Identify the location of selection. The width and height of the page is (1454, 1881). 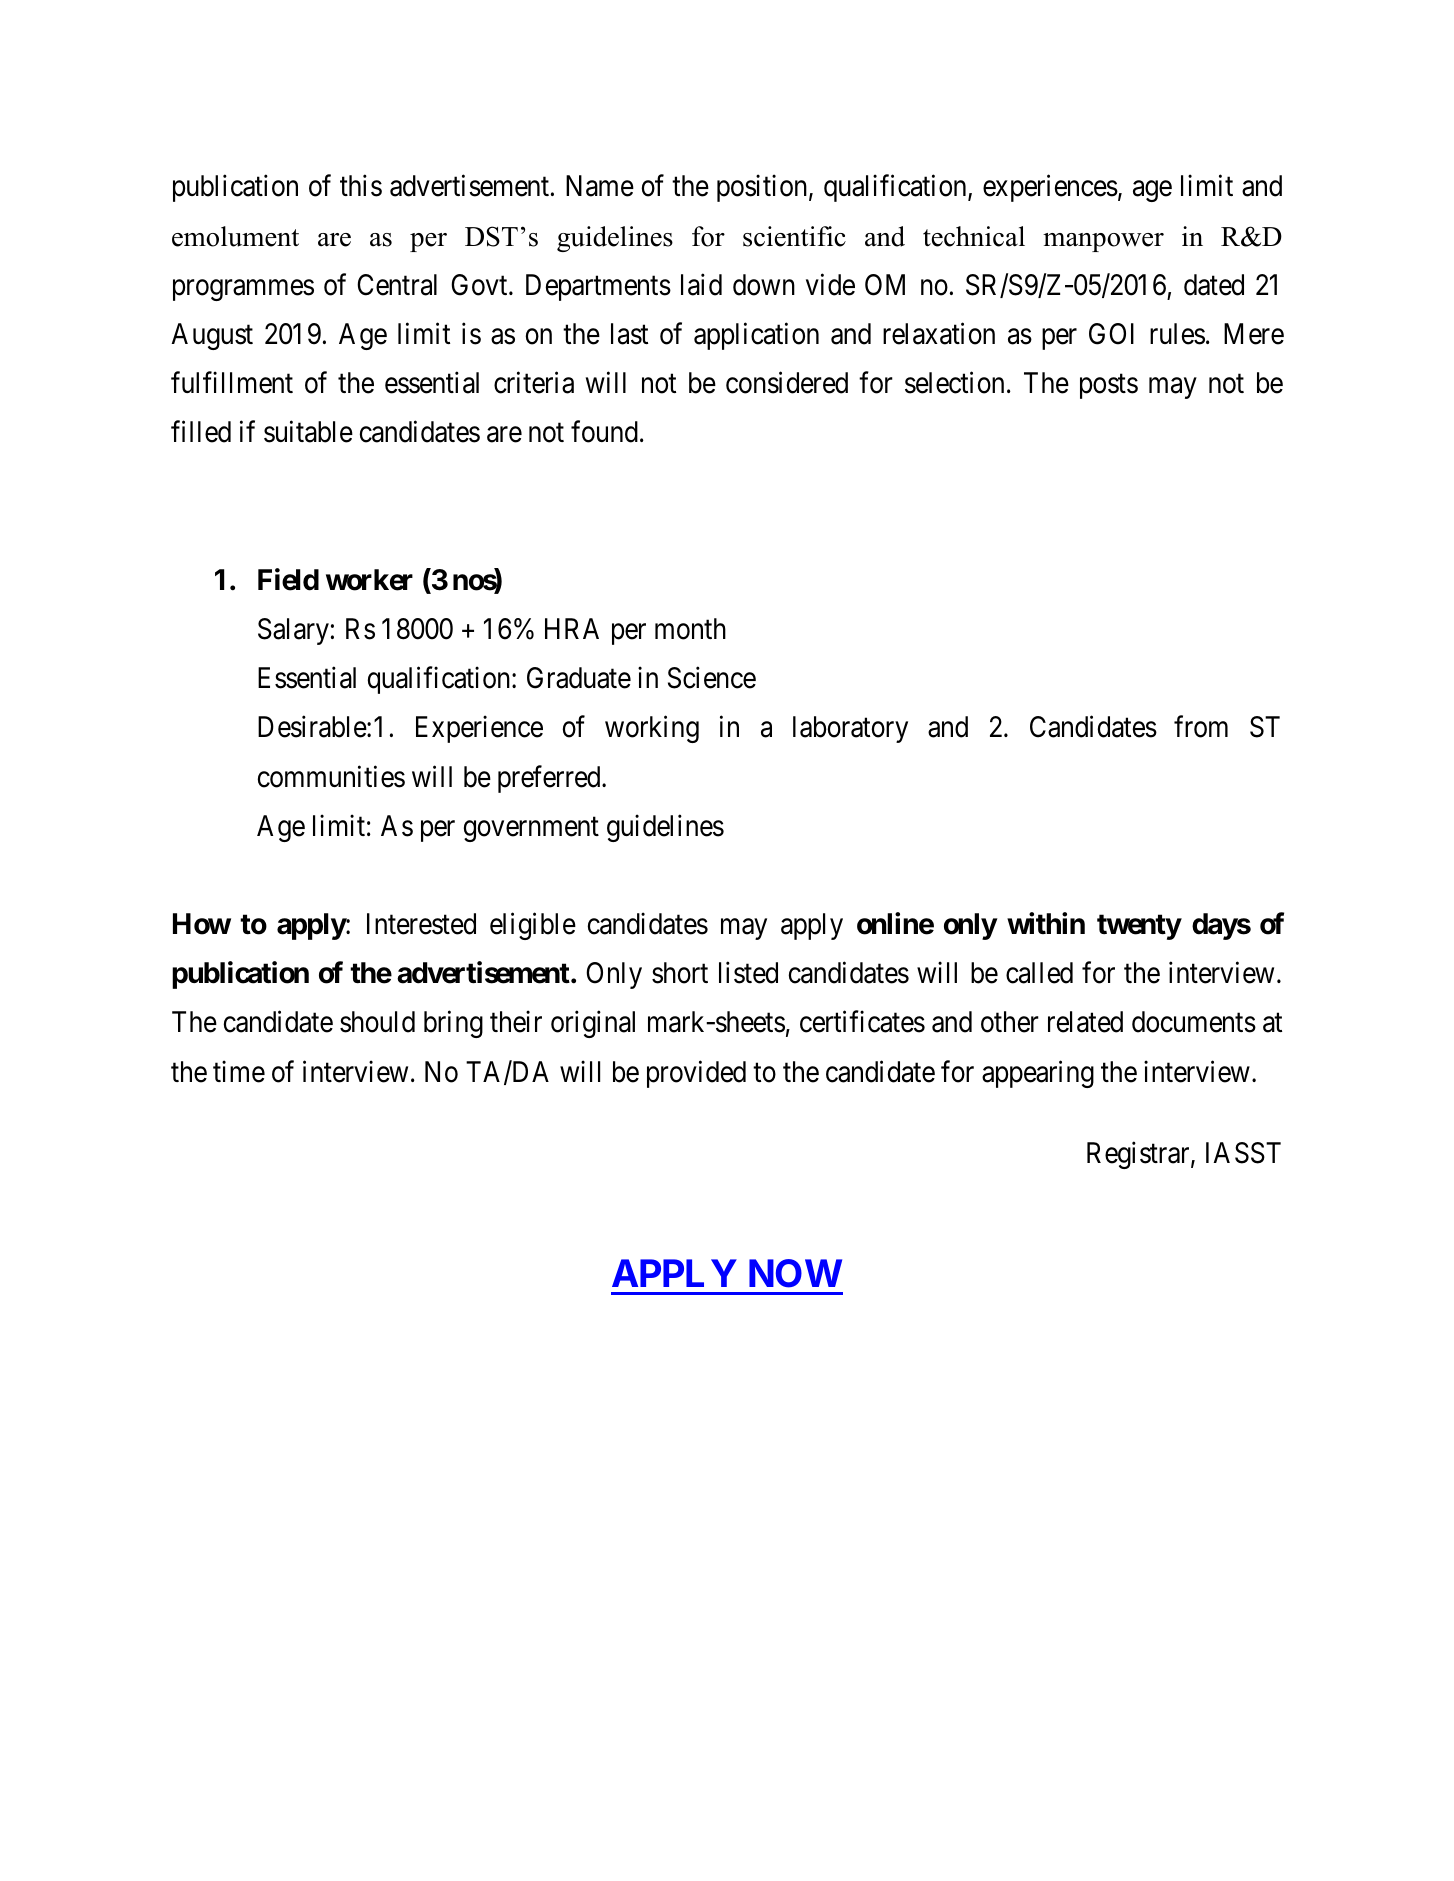
(954, 383).
